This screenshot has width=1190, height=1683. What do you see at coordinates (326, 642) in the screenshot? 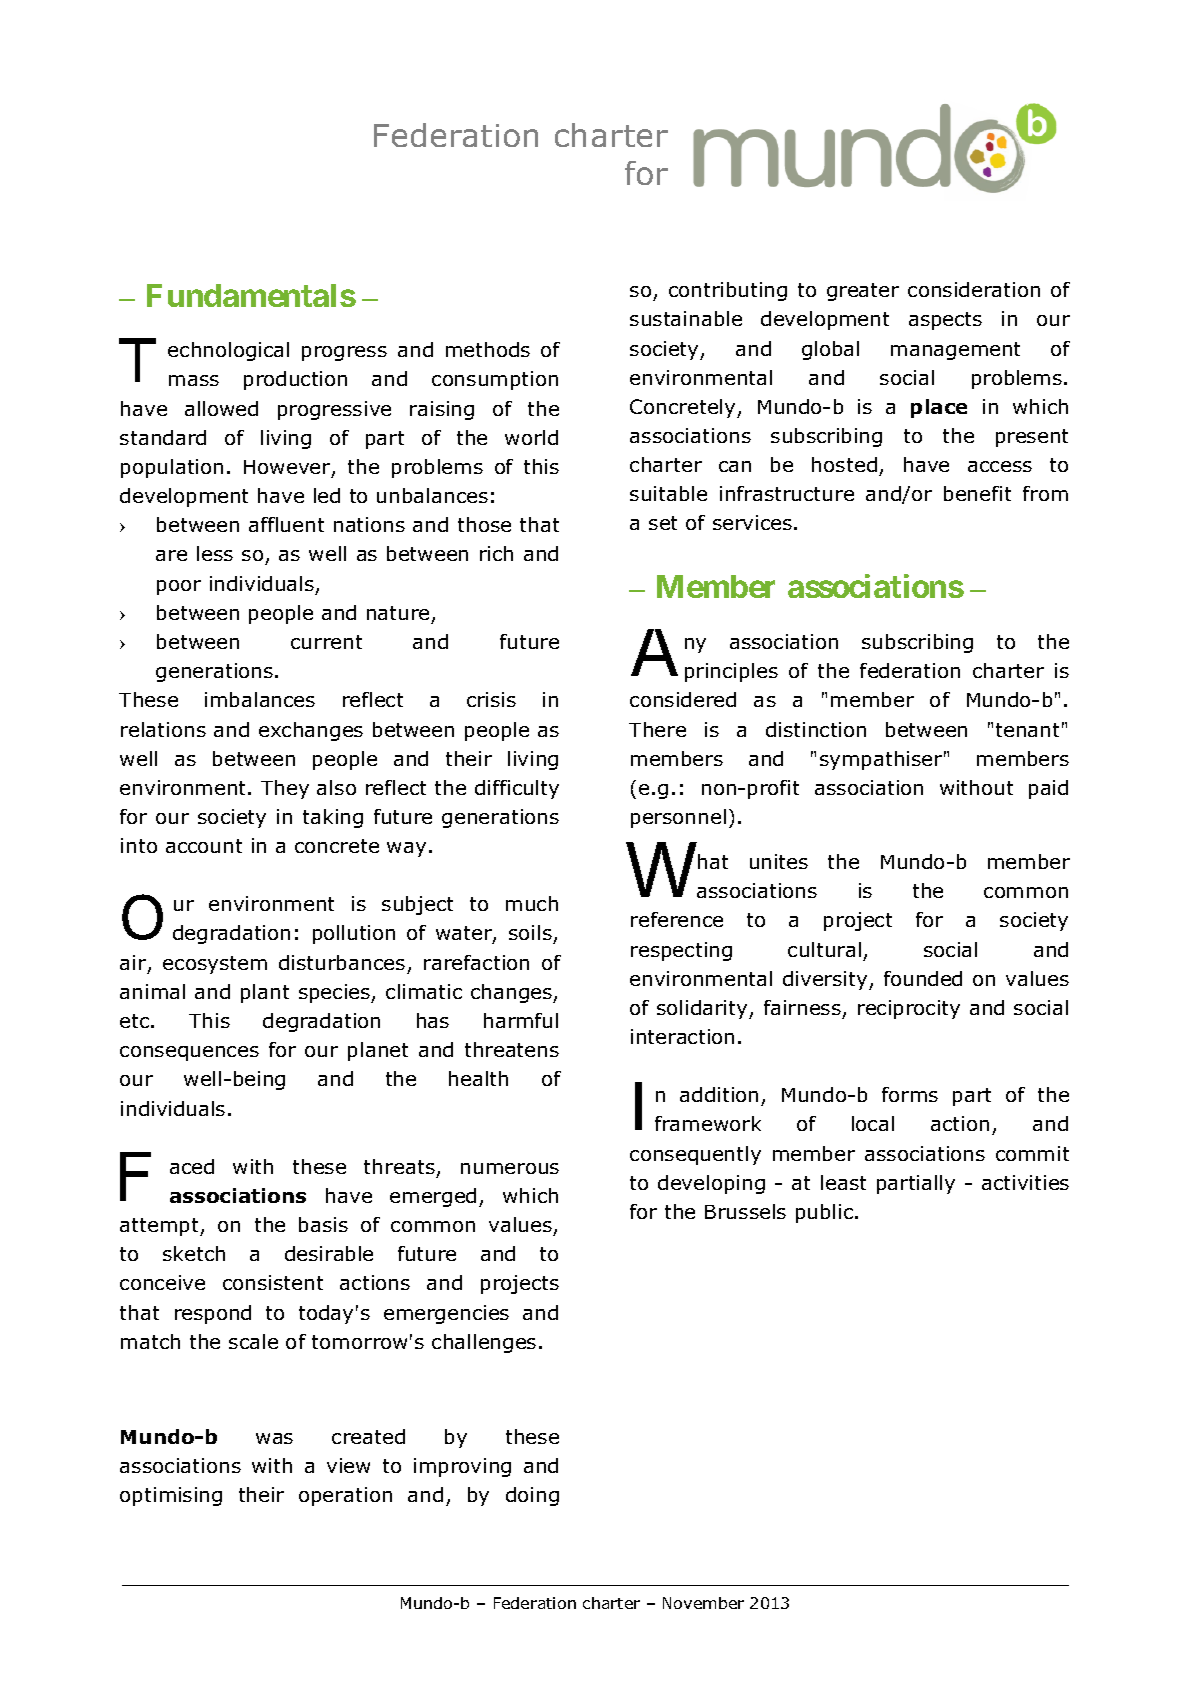
I see `current` at bounding box center [326, 642].
